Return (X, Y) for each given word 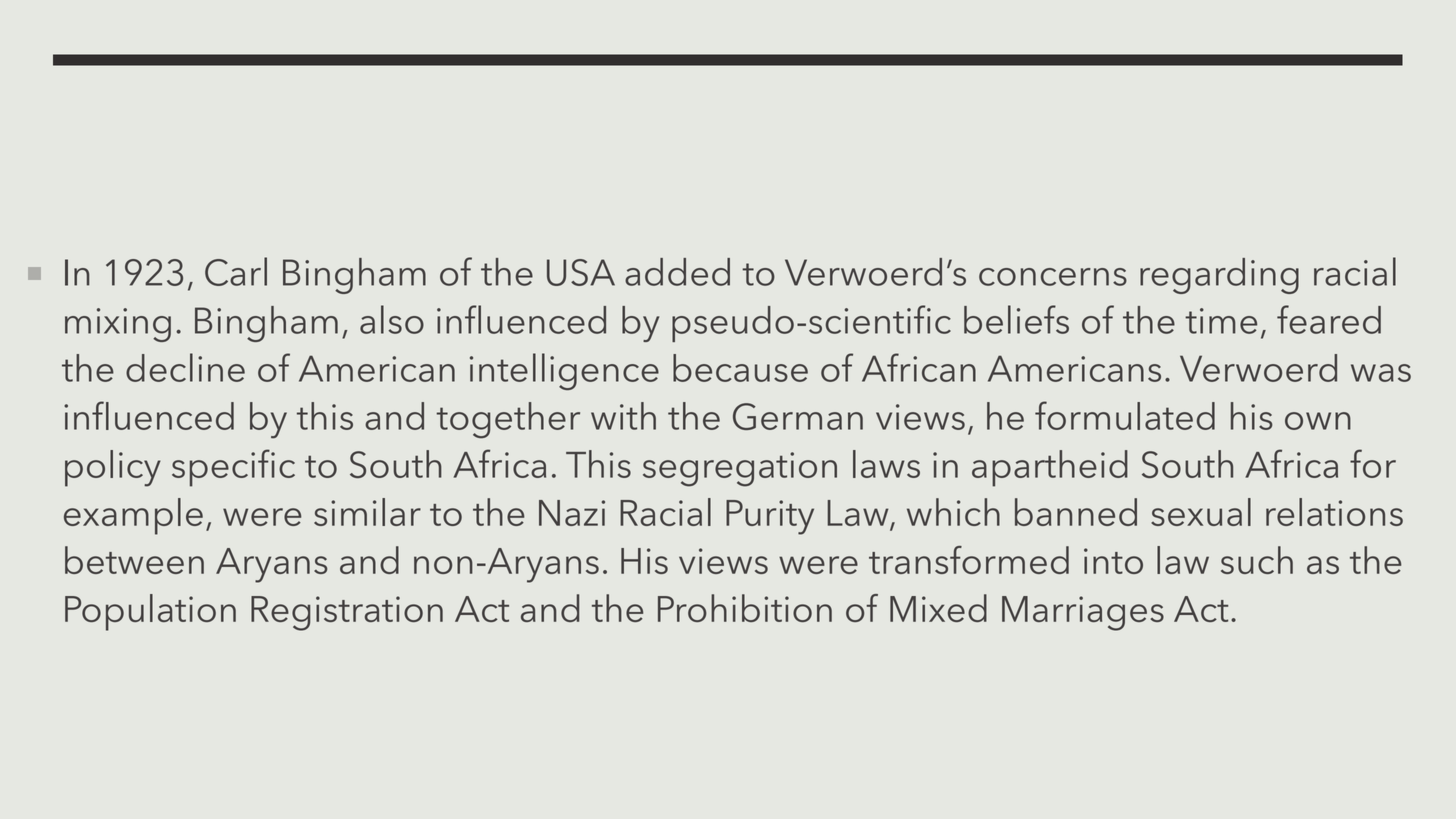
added (677, 272)
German (798, 416)
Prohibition (745, 608)
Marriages (1083, 613)
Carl (236, 271)
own (1318, 421)
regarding (1219, 276)
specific (233, 468)
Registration (347, 613)
